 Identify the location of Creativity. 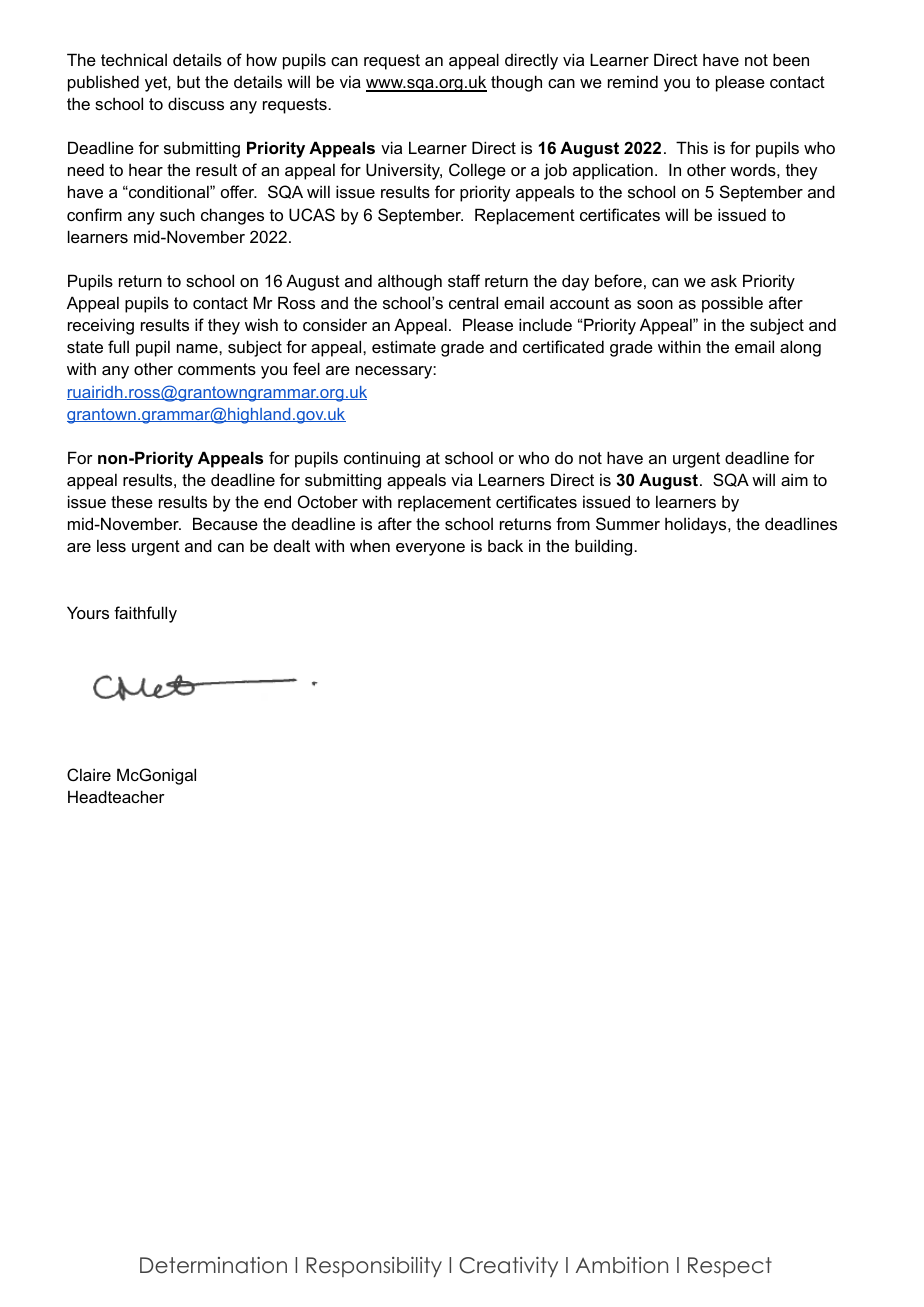
(508, 1267).
